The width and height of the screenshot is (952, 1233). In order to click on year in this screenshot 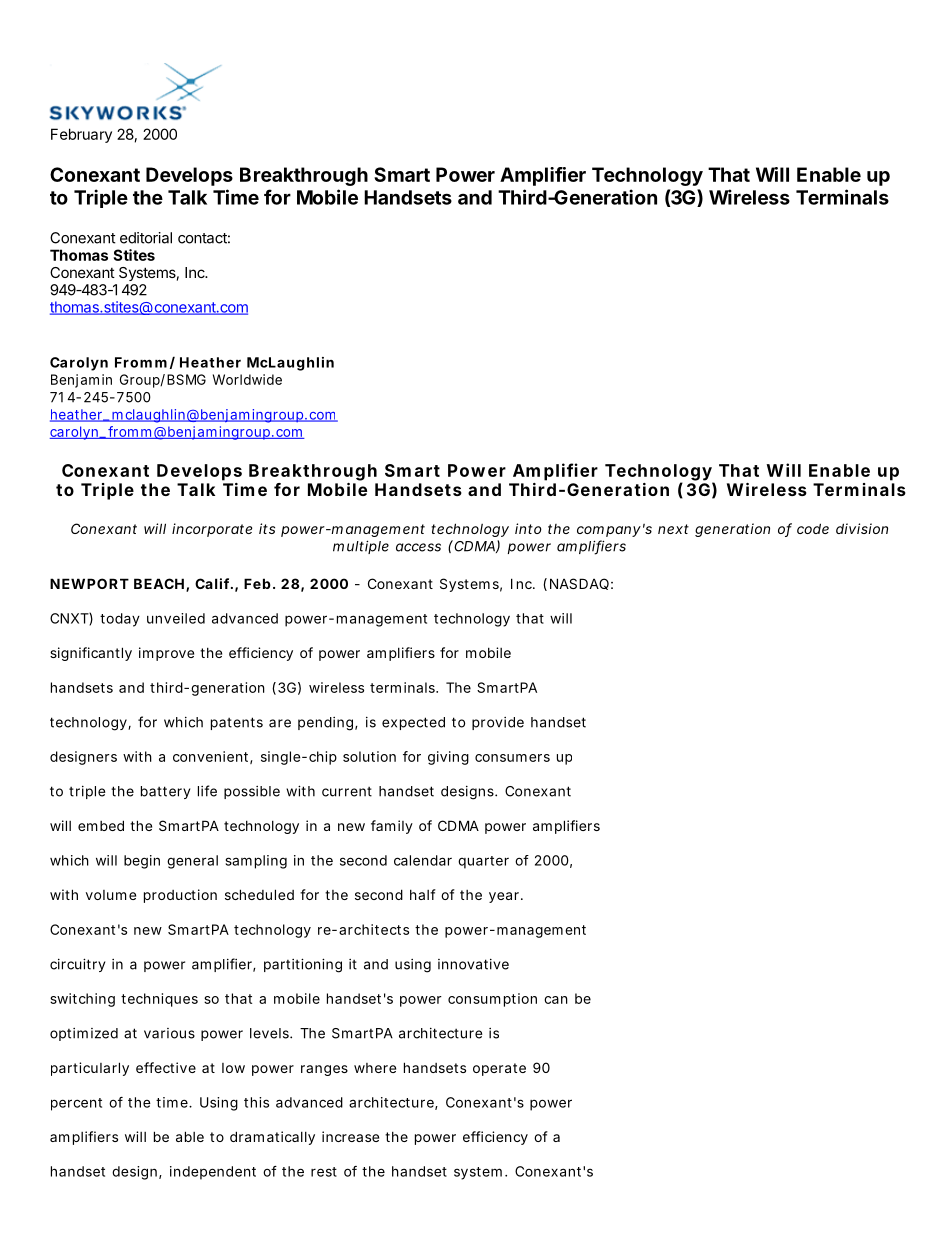, I will do `click(505, 897)`.
